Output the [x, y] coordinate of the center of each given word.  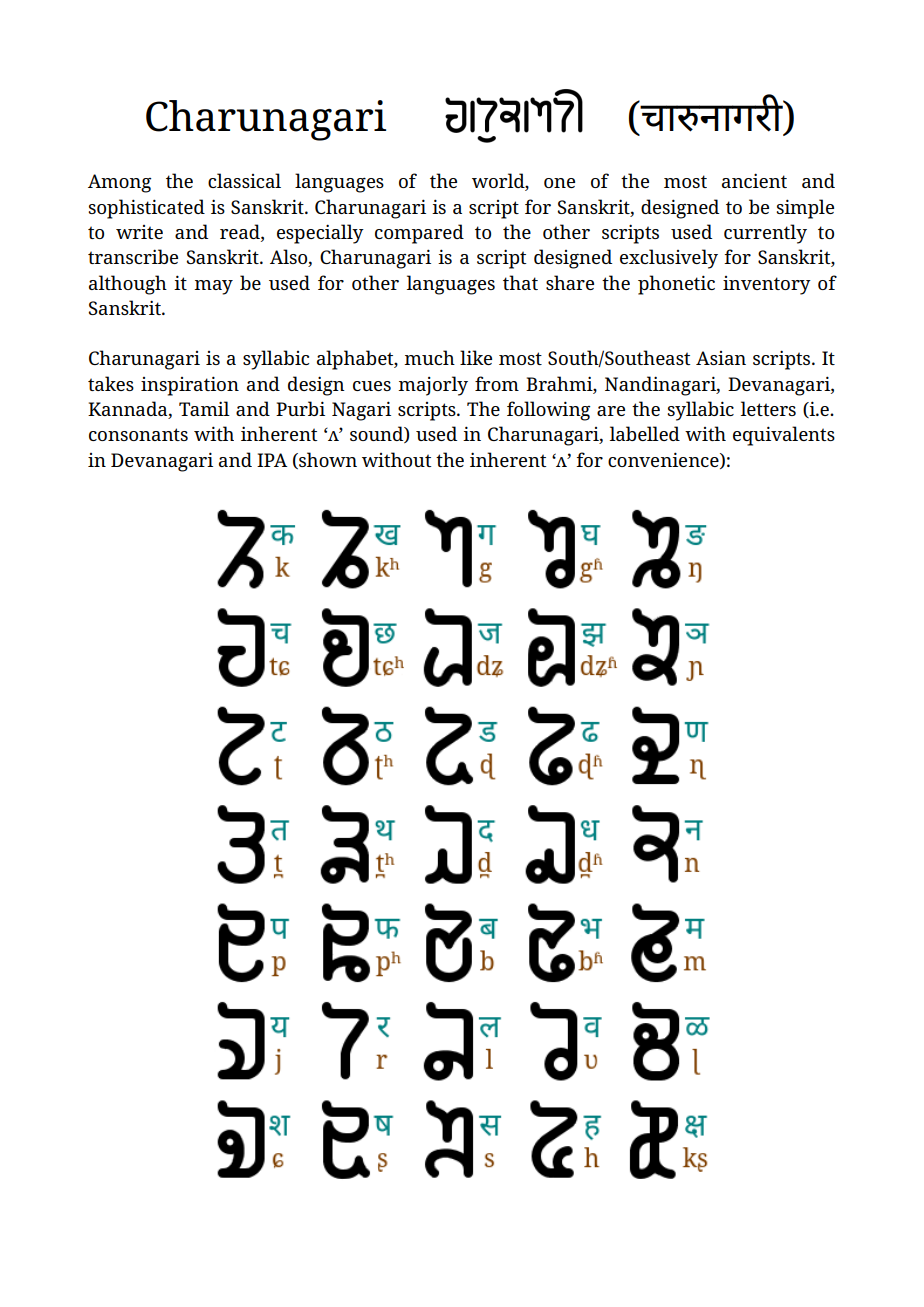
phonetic [676, 285]
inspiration [190, 386]
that [520, 282]
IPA [272, 460]
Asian [721, 358]
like [476, 357]
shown [327, 460]
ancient [754, 180]
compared [419, 234]
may [213, 287]
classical [244, 180]
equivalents [784, 436]
